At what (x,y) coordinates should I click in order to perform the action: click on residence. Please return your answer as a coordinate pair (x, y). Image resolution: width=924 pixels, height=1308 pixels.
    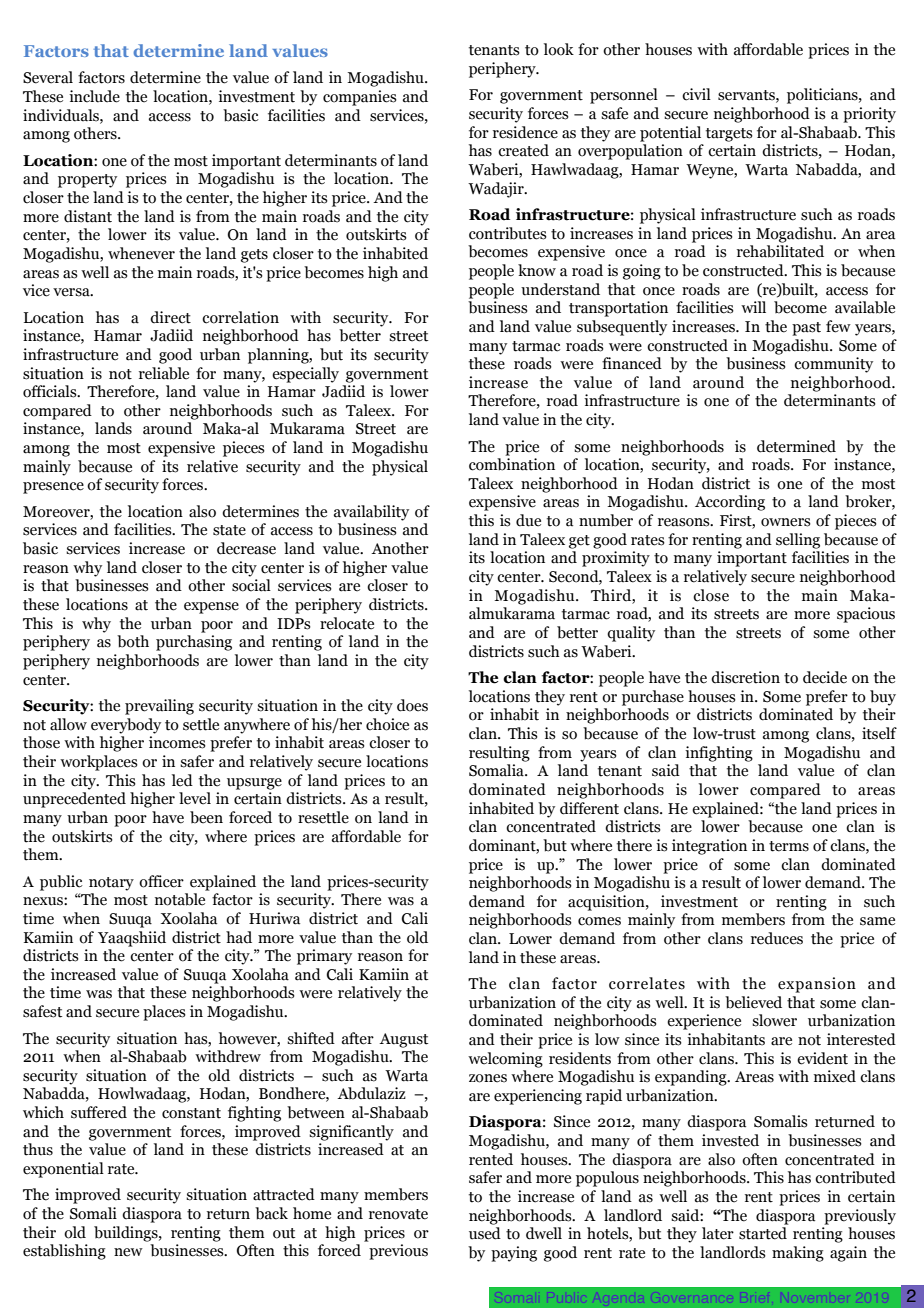
    Looking at the image, I should click on (525, 132).
